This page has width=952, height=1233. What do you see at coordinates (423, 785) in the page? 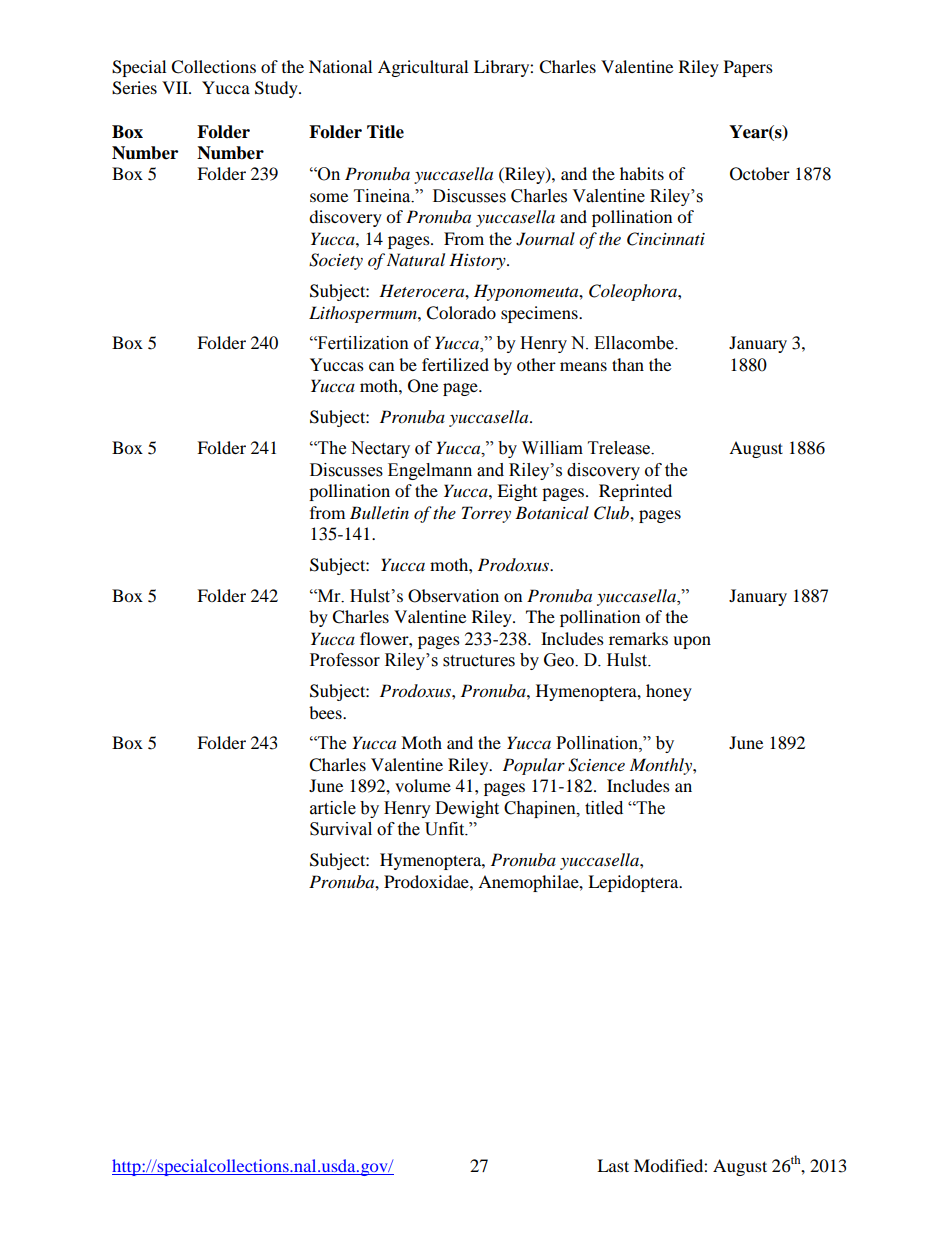
I see `volume` at bounding box center [423, 785].
